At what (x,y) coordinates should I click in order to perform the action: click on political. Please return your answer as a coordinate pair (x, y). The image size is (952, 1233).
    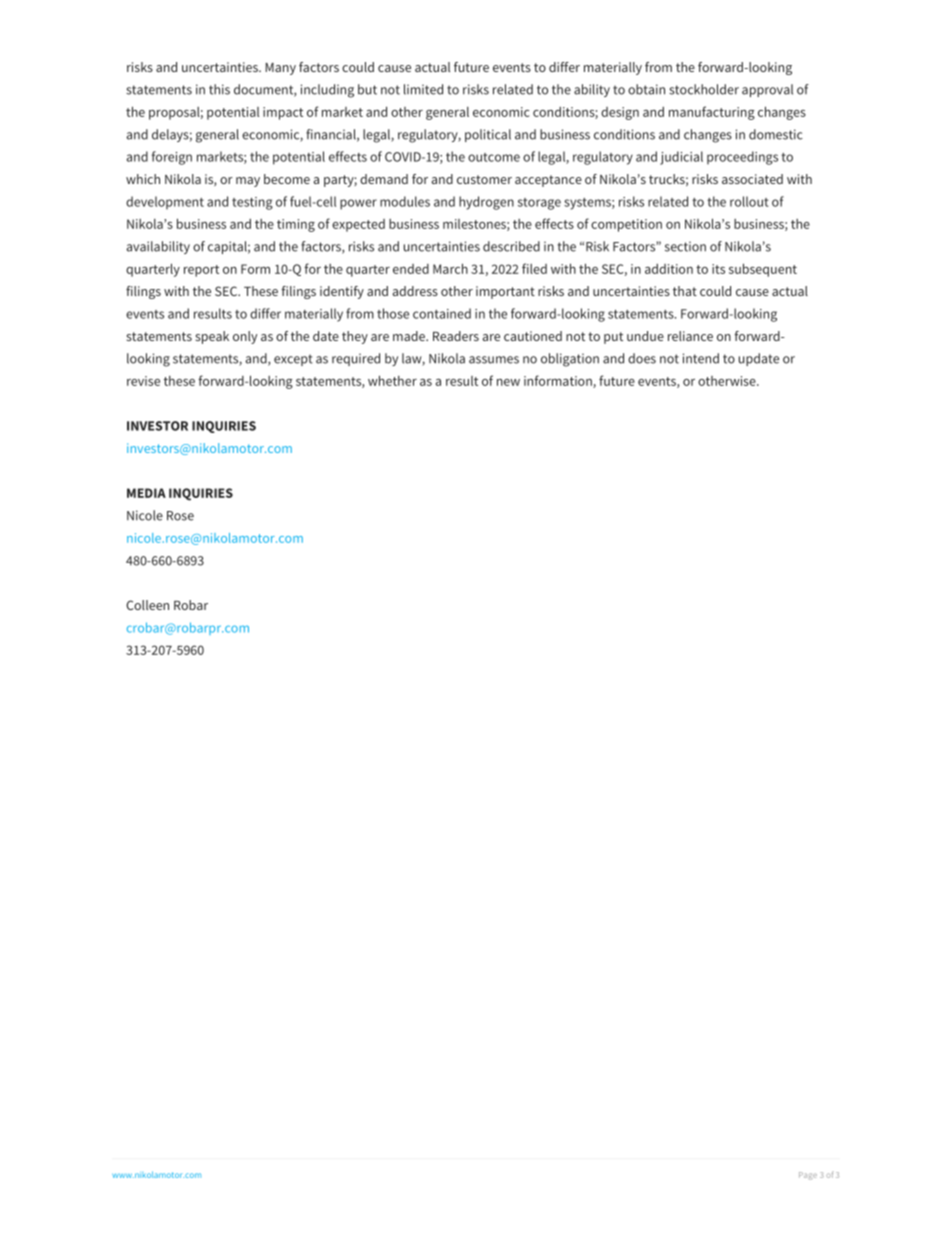
    Looking at the image, I should click on (488, 135).
